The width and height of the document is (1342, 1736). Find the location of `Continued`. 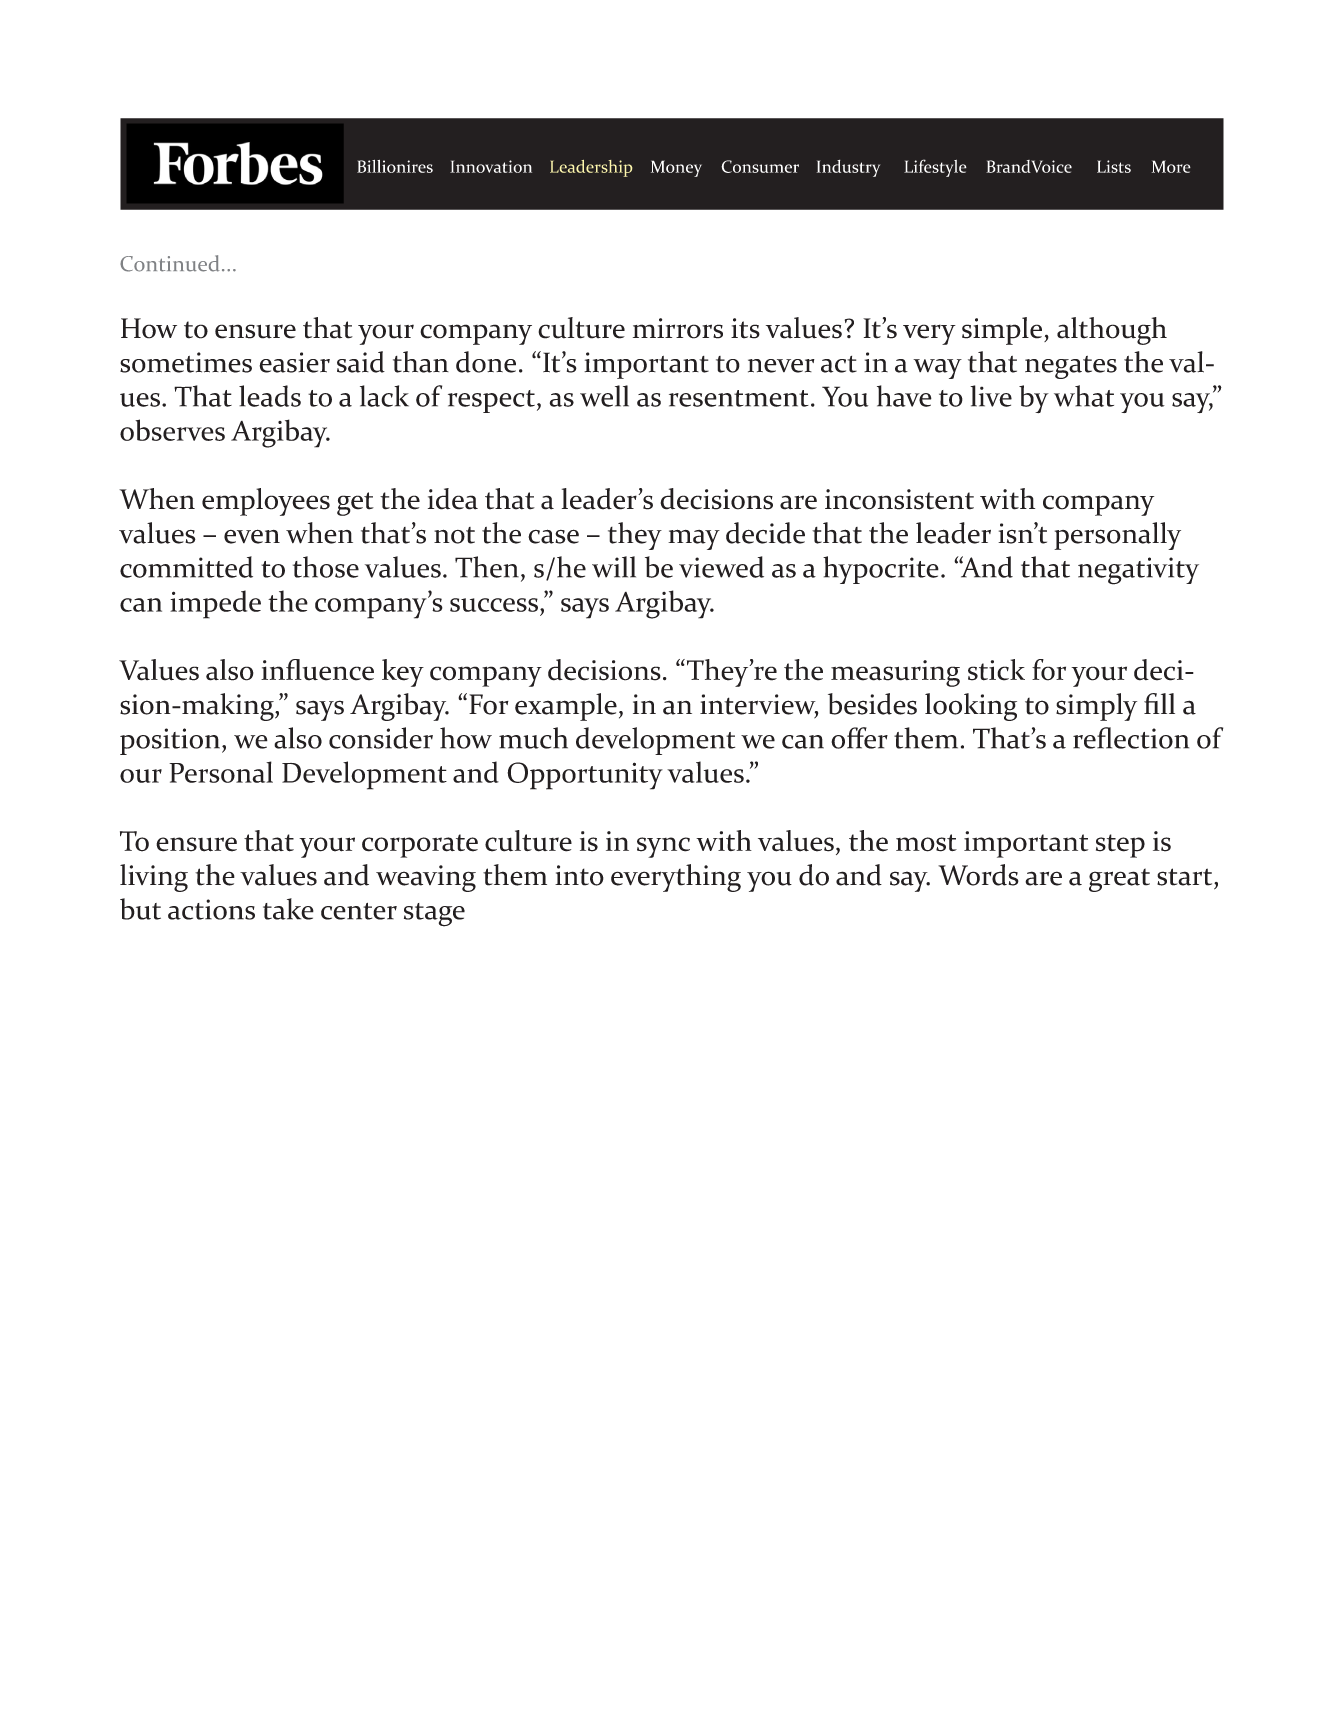

Continued is located at coordinates (169, 263).
